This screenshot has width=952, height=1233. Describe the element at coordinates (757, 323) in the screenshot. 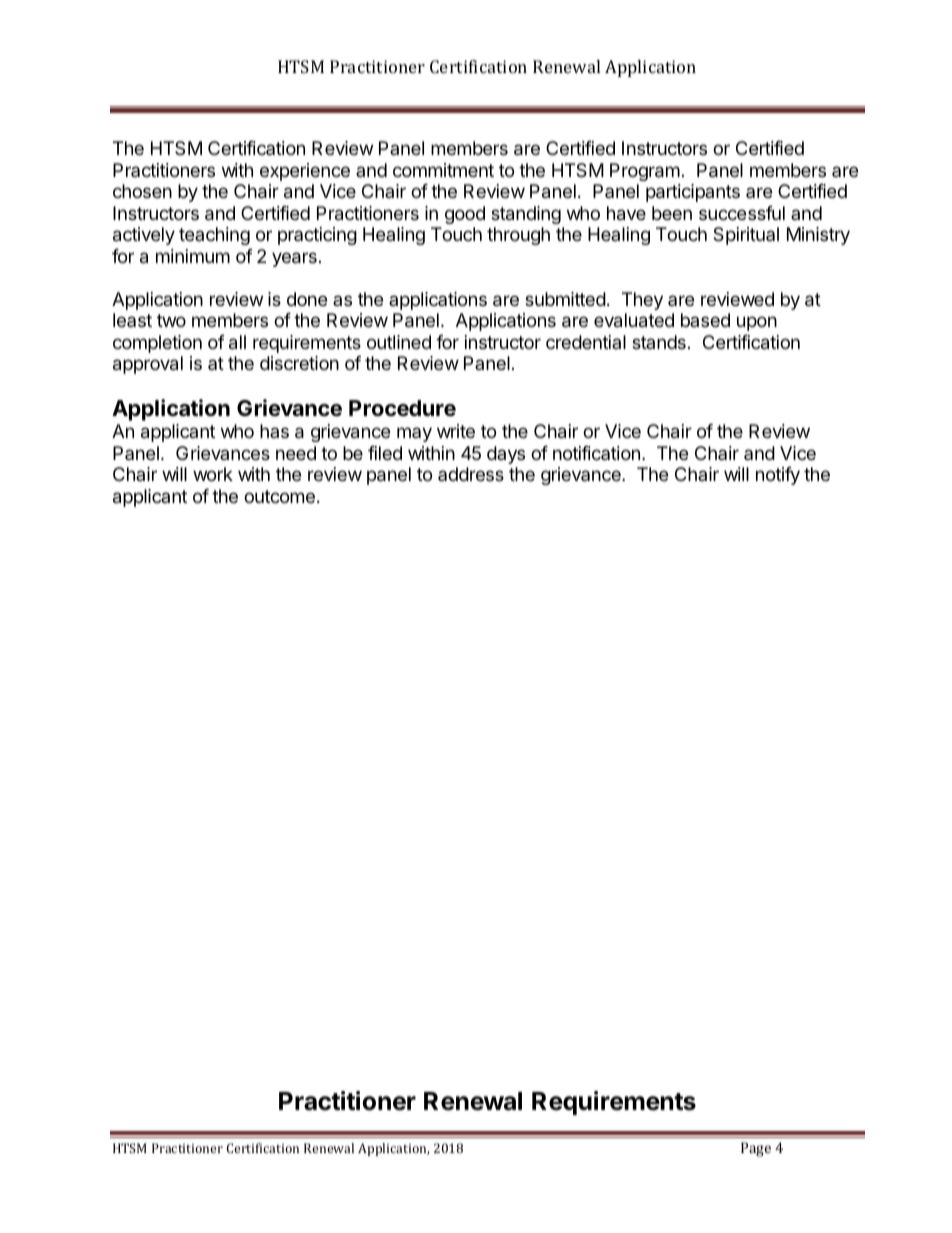

I see `upon` at that location.
